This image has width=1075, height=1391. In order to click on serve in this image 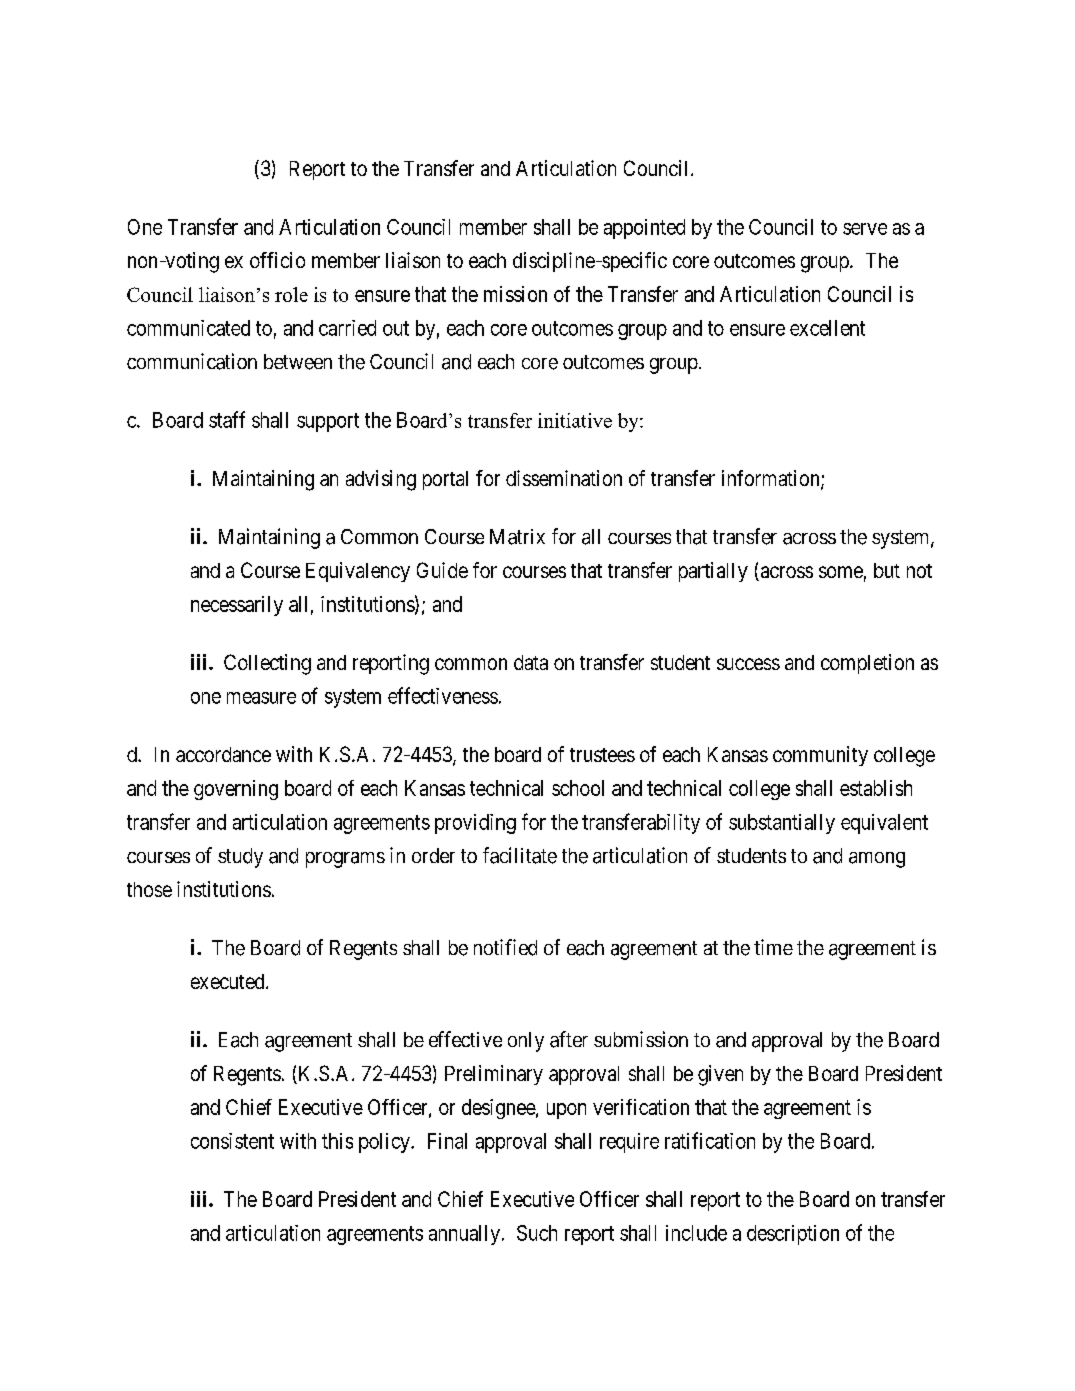, I will do `click(865, 229)`.
